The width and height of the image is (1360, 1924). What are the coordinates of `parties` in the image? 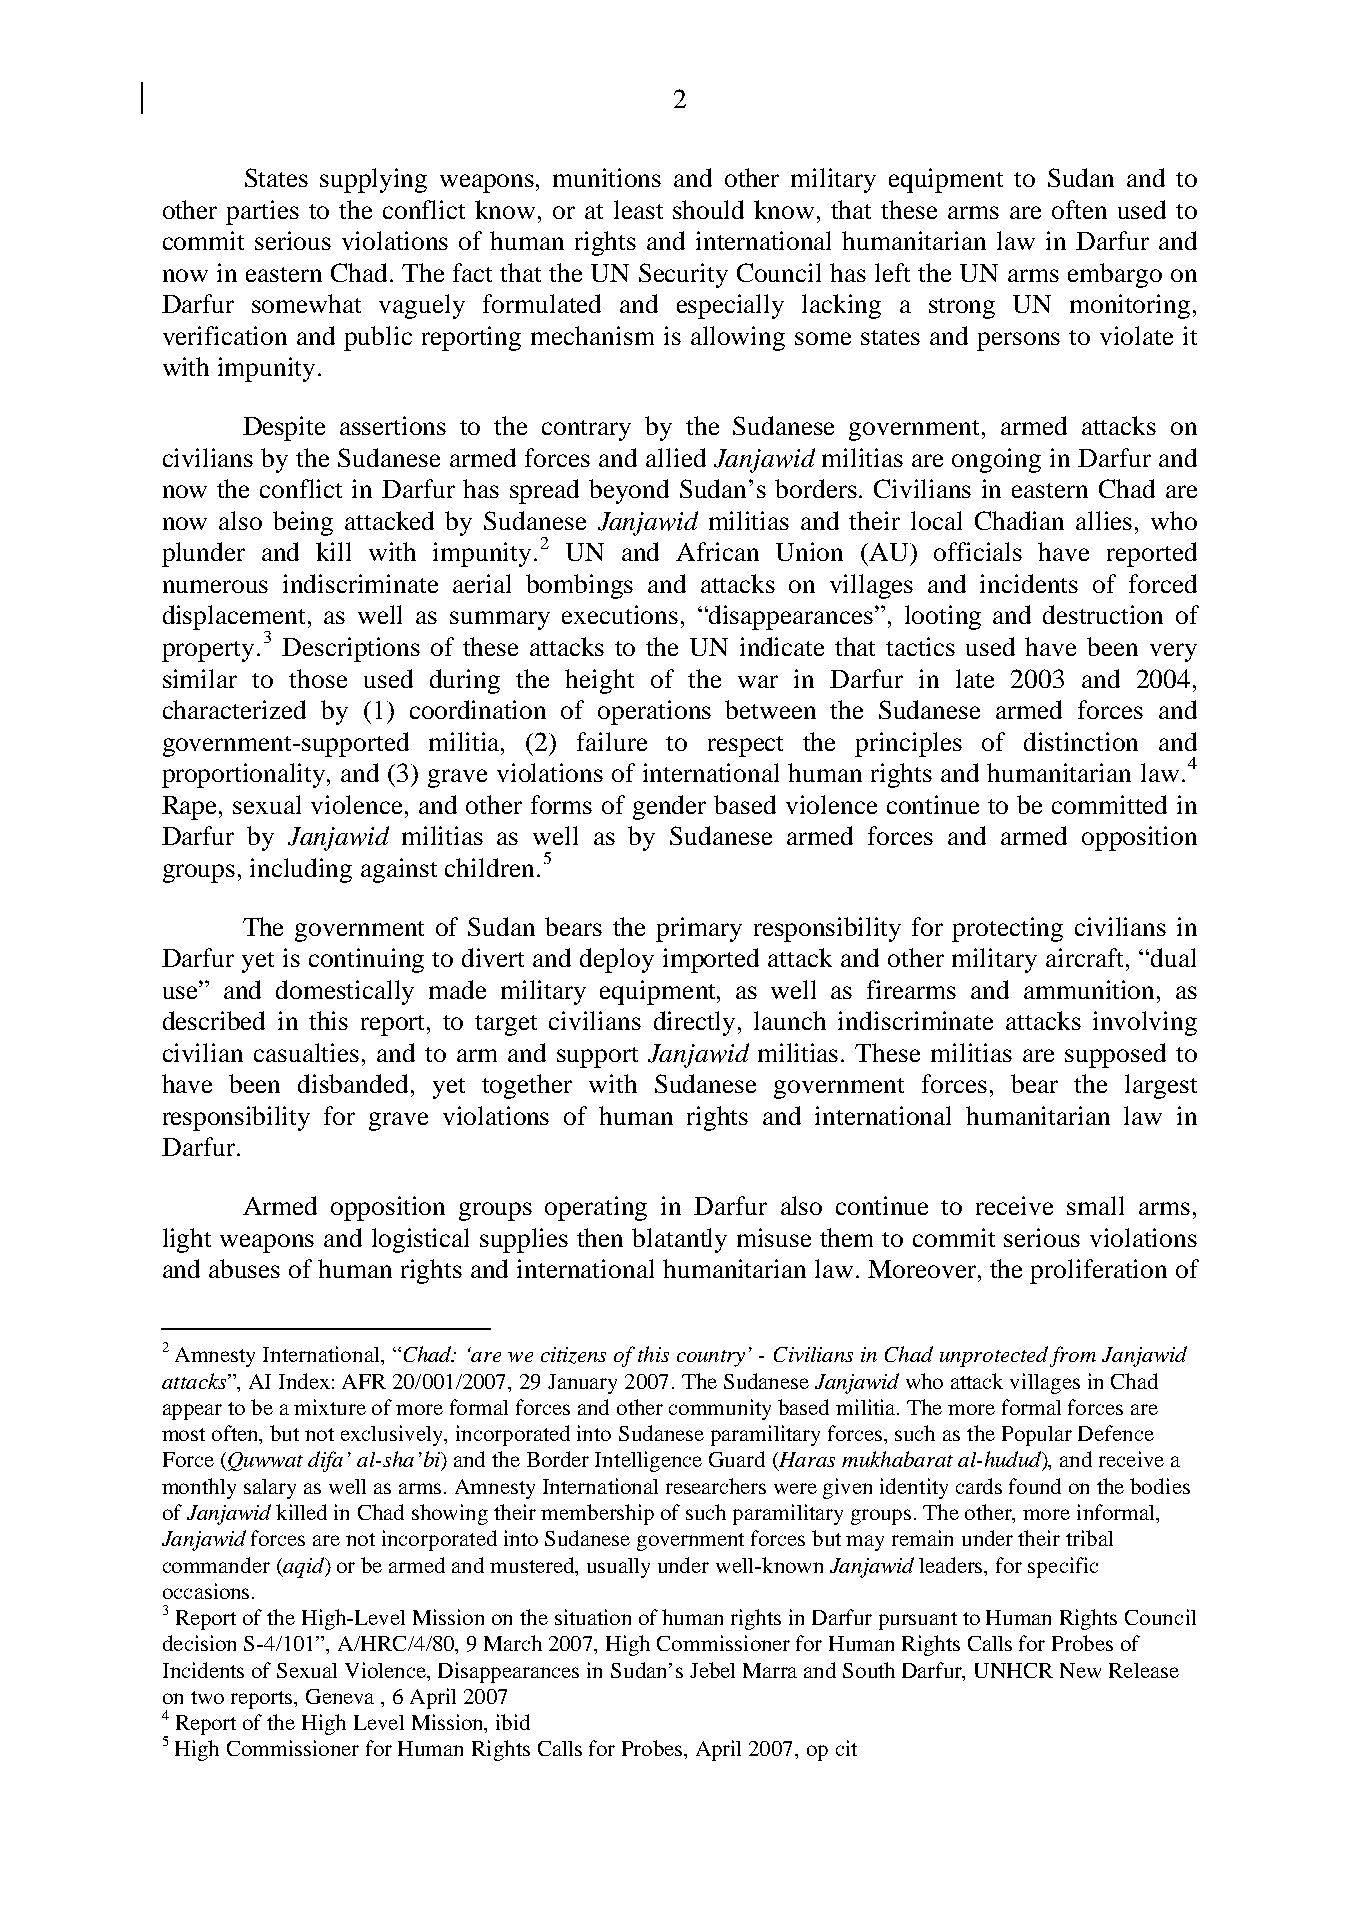 It's located at (262, 212).
